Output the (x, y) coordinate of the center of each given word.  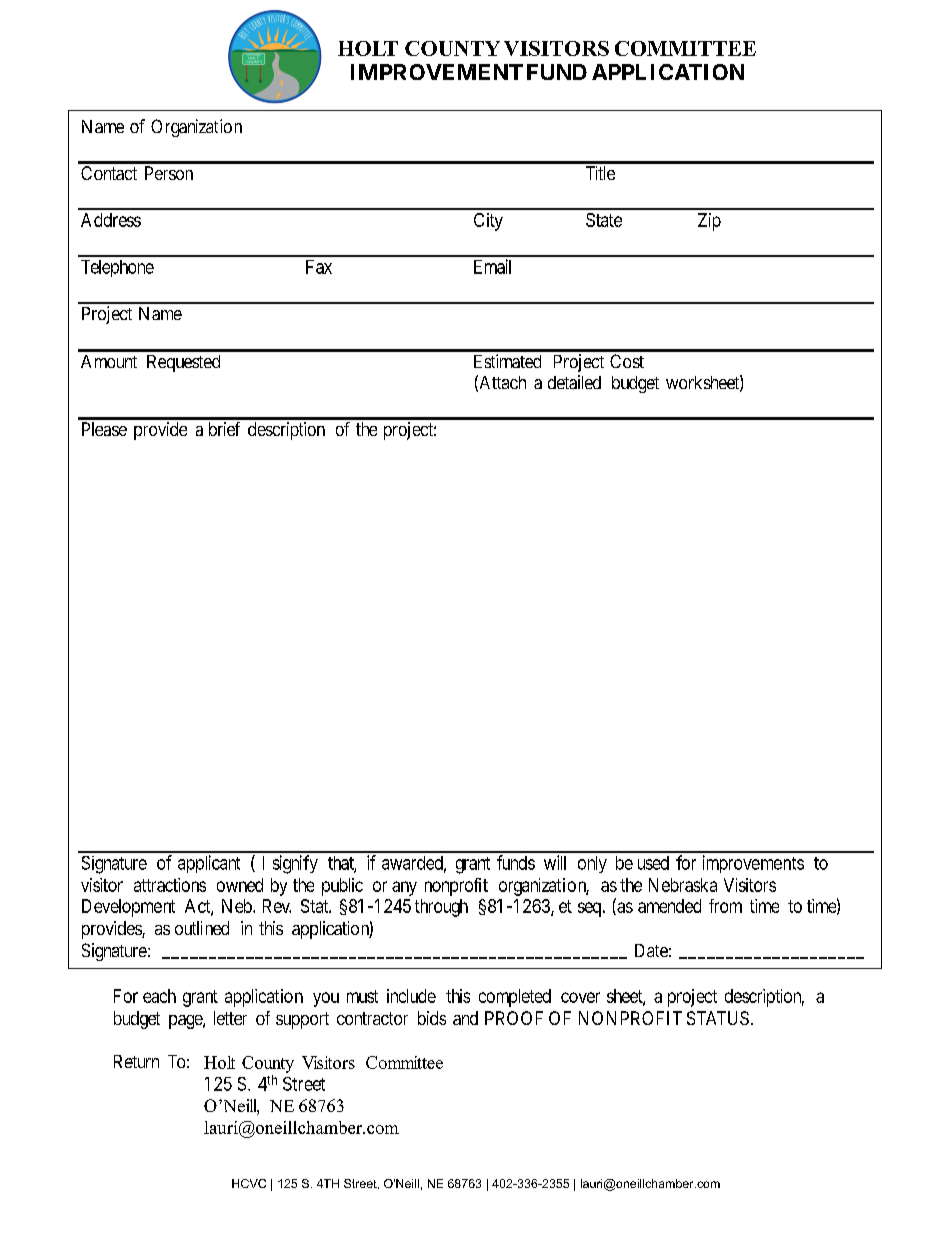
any (404, 888)
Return (136, 1061)
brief (224, 429)
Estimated (507, 361)
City (488, 222)
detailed (574, 382)
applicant (209, 864)
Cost (627, 361)
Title (600, 173)
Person (169, 173)
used (653, 863)
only (592, 864)
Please (104, 429)
